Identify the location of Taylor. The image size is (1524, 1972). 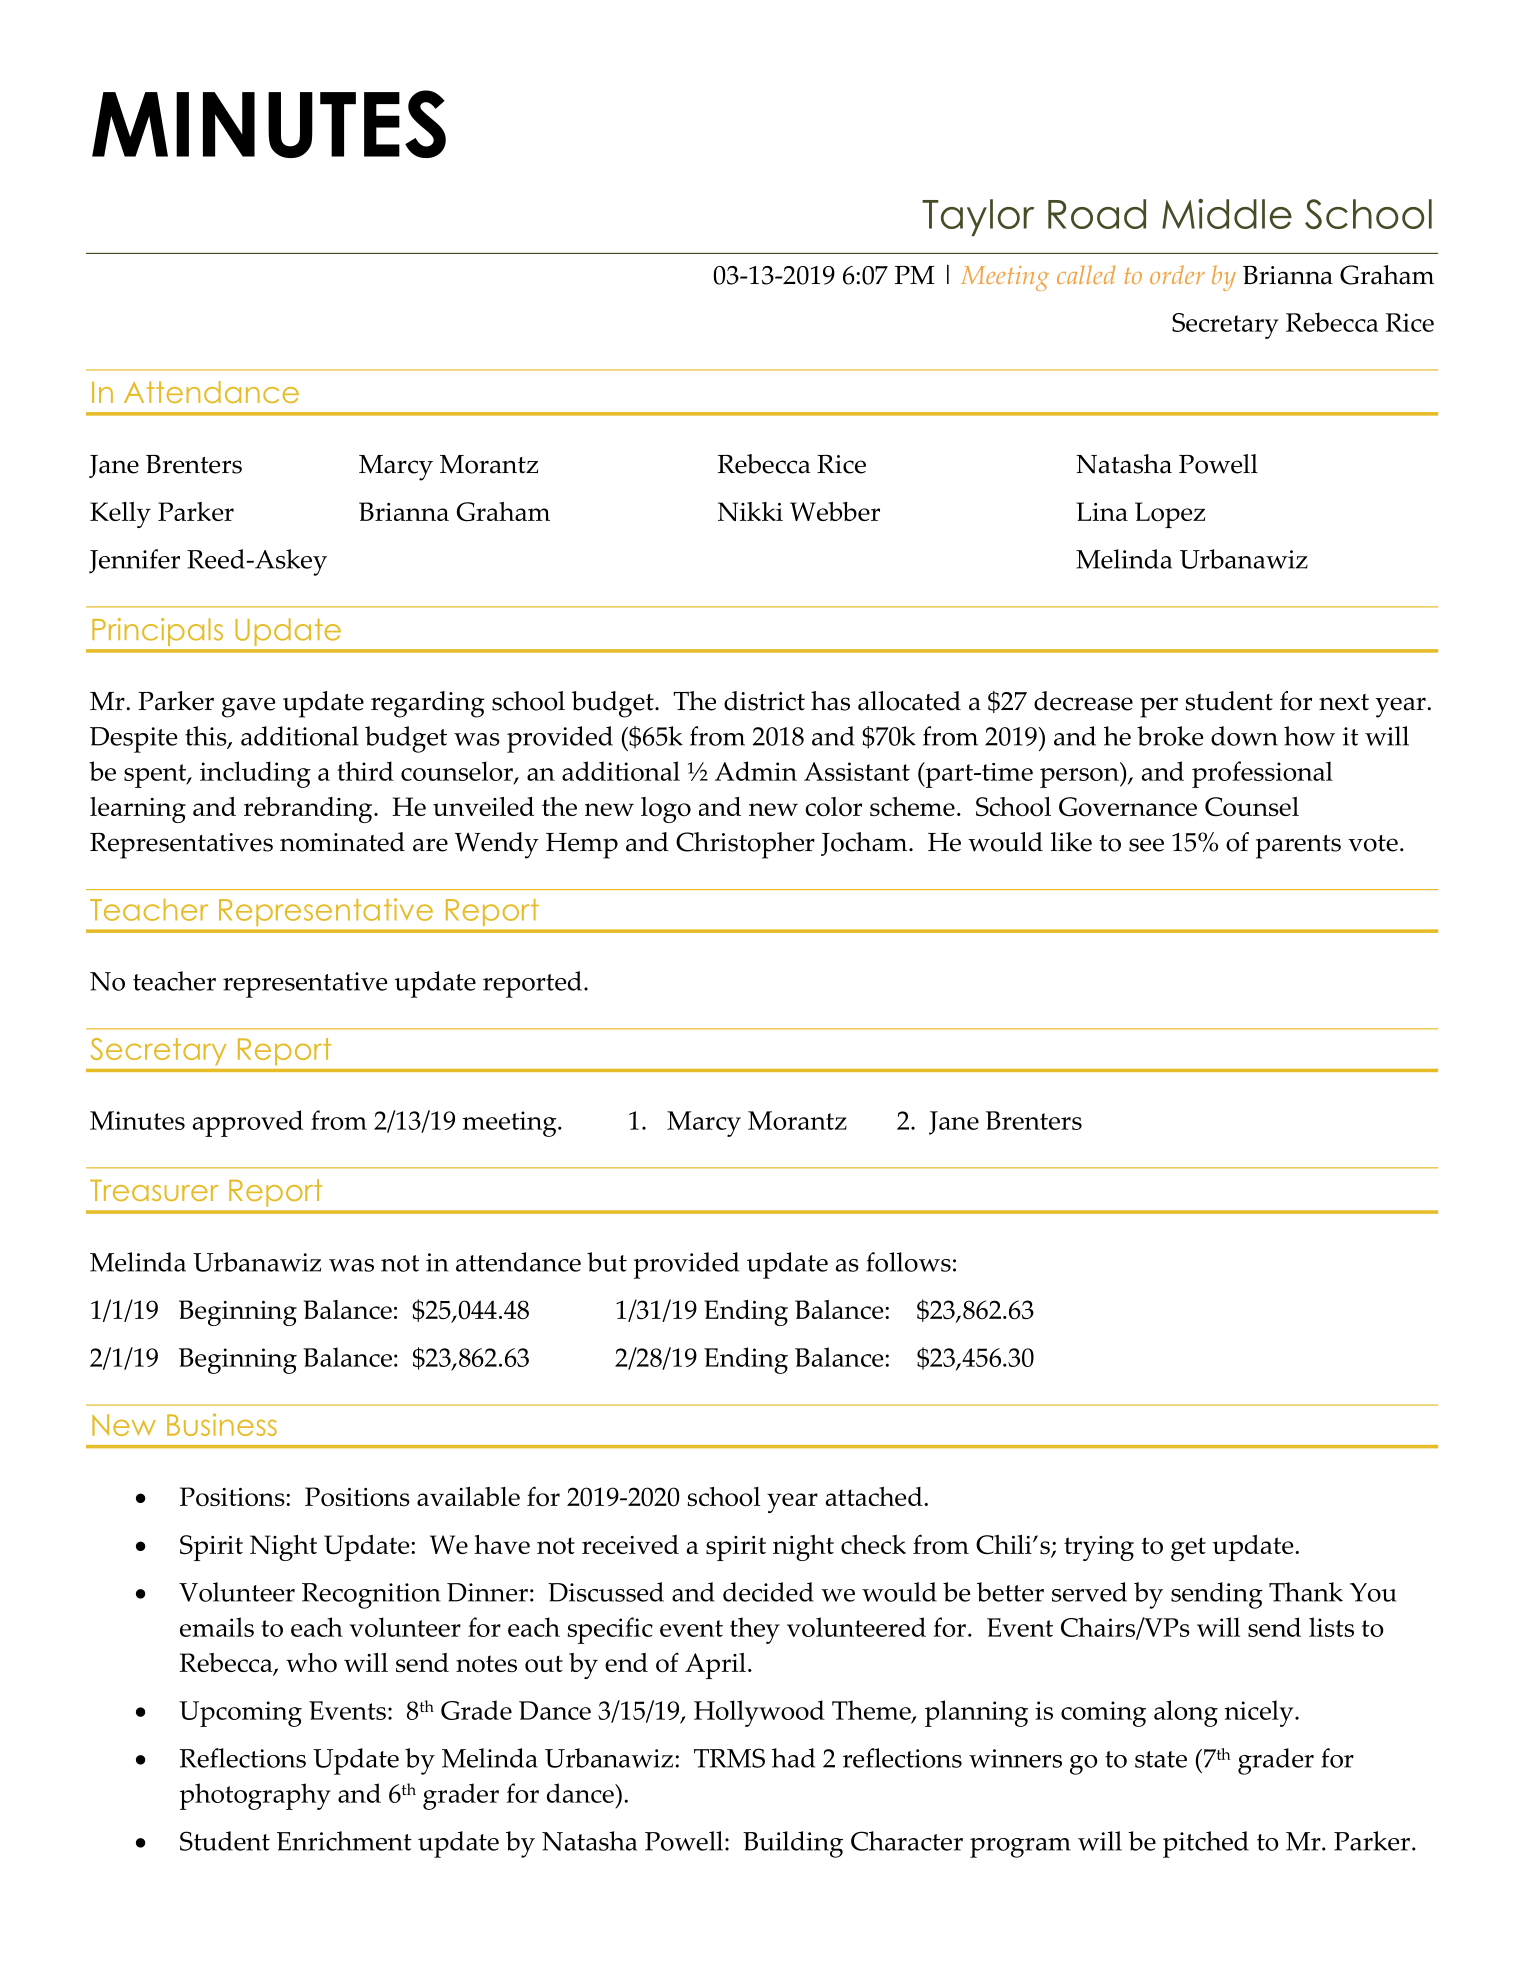
(978, 217).
